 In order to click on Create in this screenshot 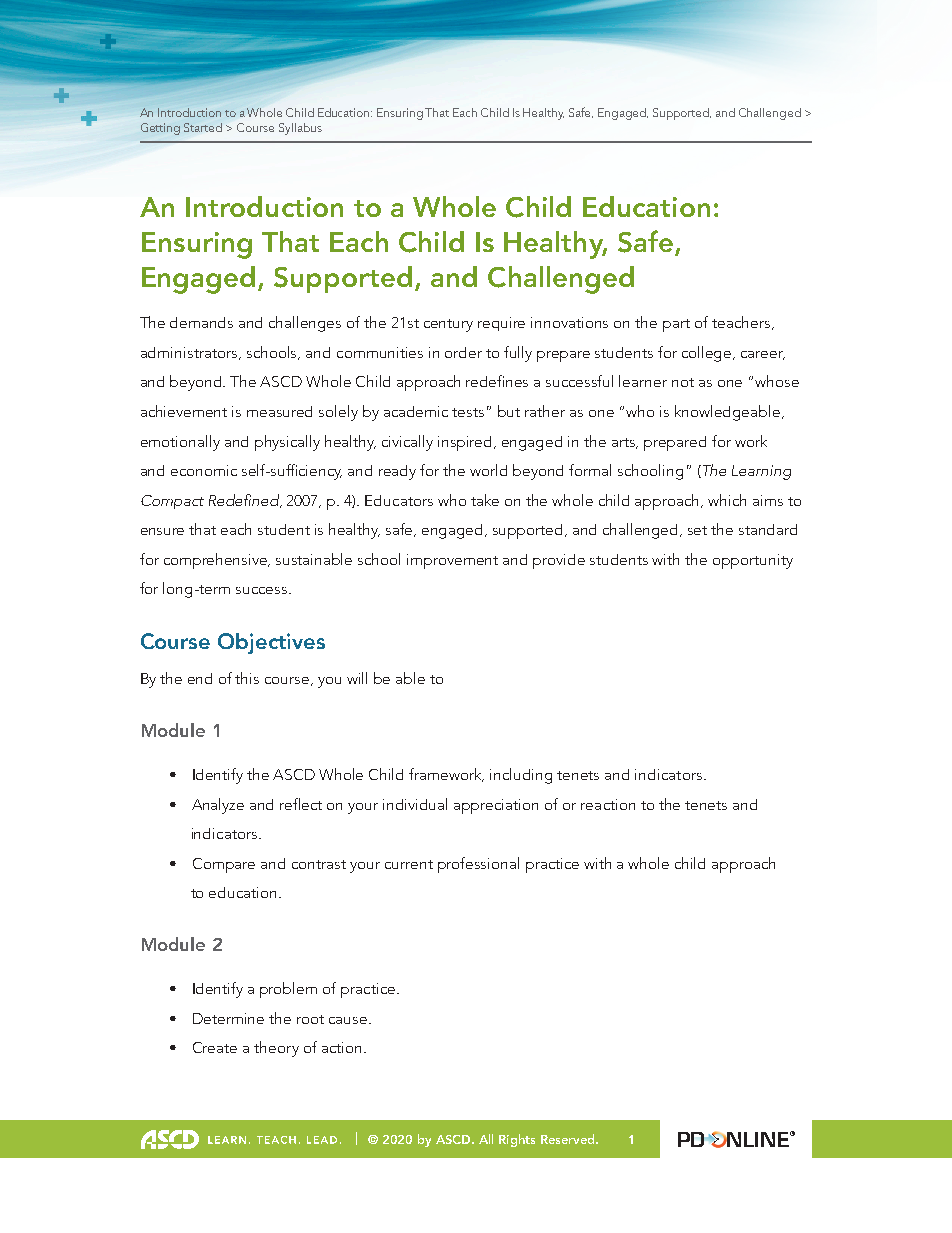, I will do `click(215, 1047)`.
